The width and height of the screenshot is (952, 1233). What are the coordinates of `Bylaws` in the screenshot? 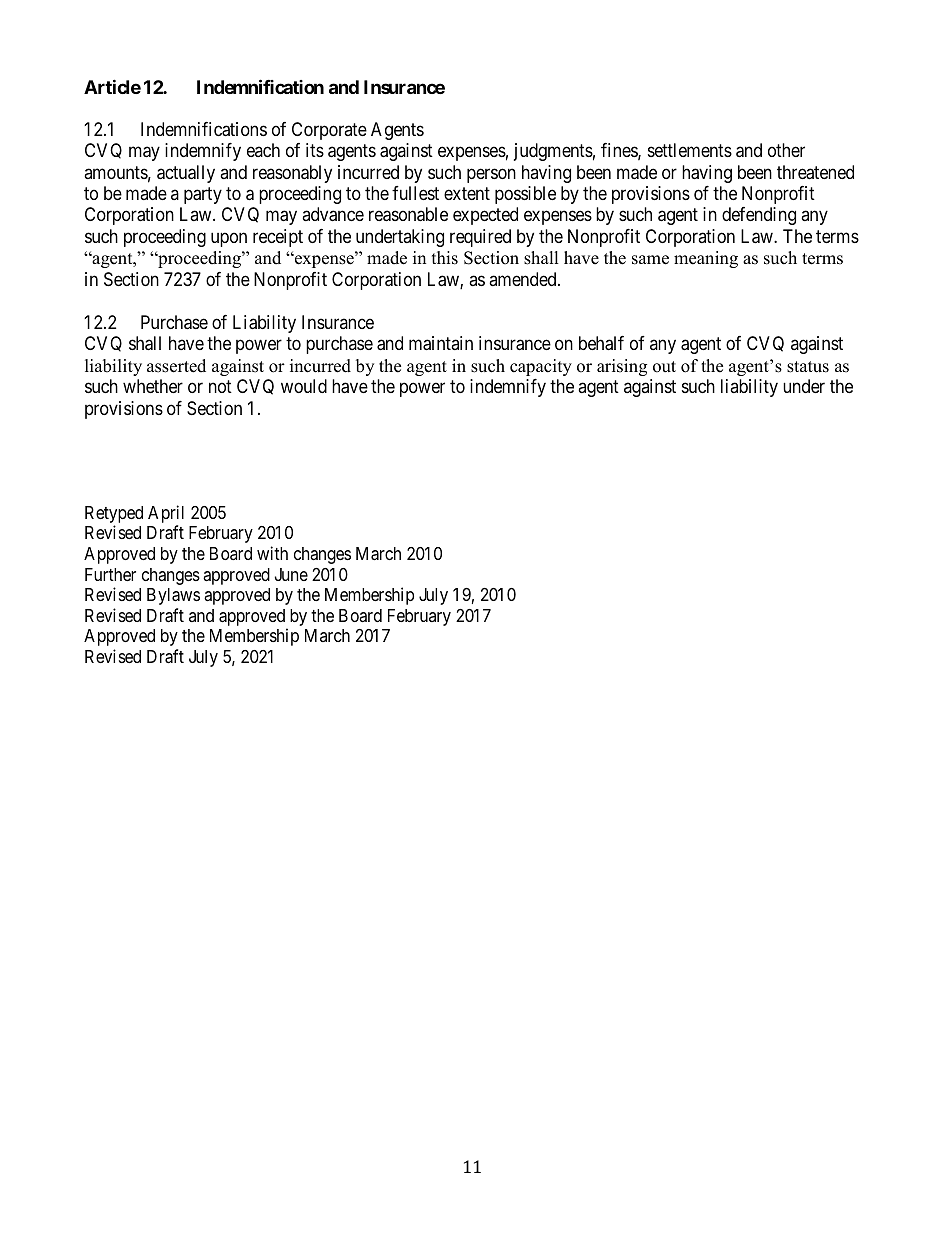 It's located at (173, 596).
